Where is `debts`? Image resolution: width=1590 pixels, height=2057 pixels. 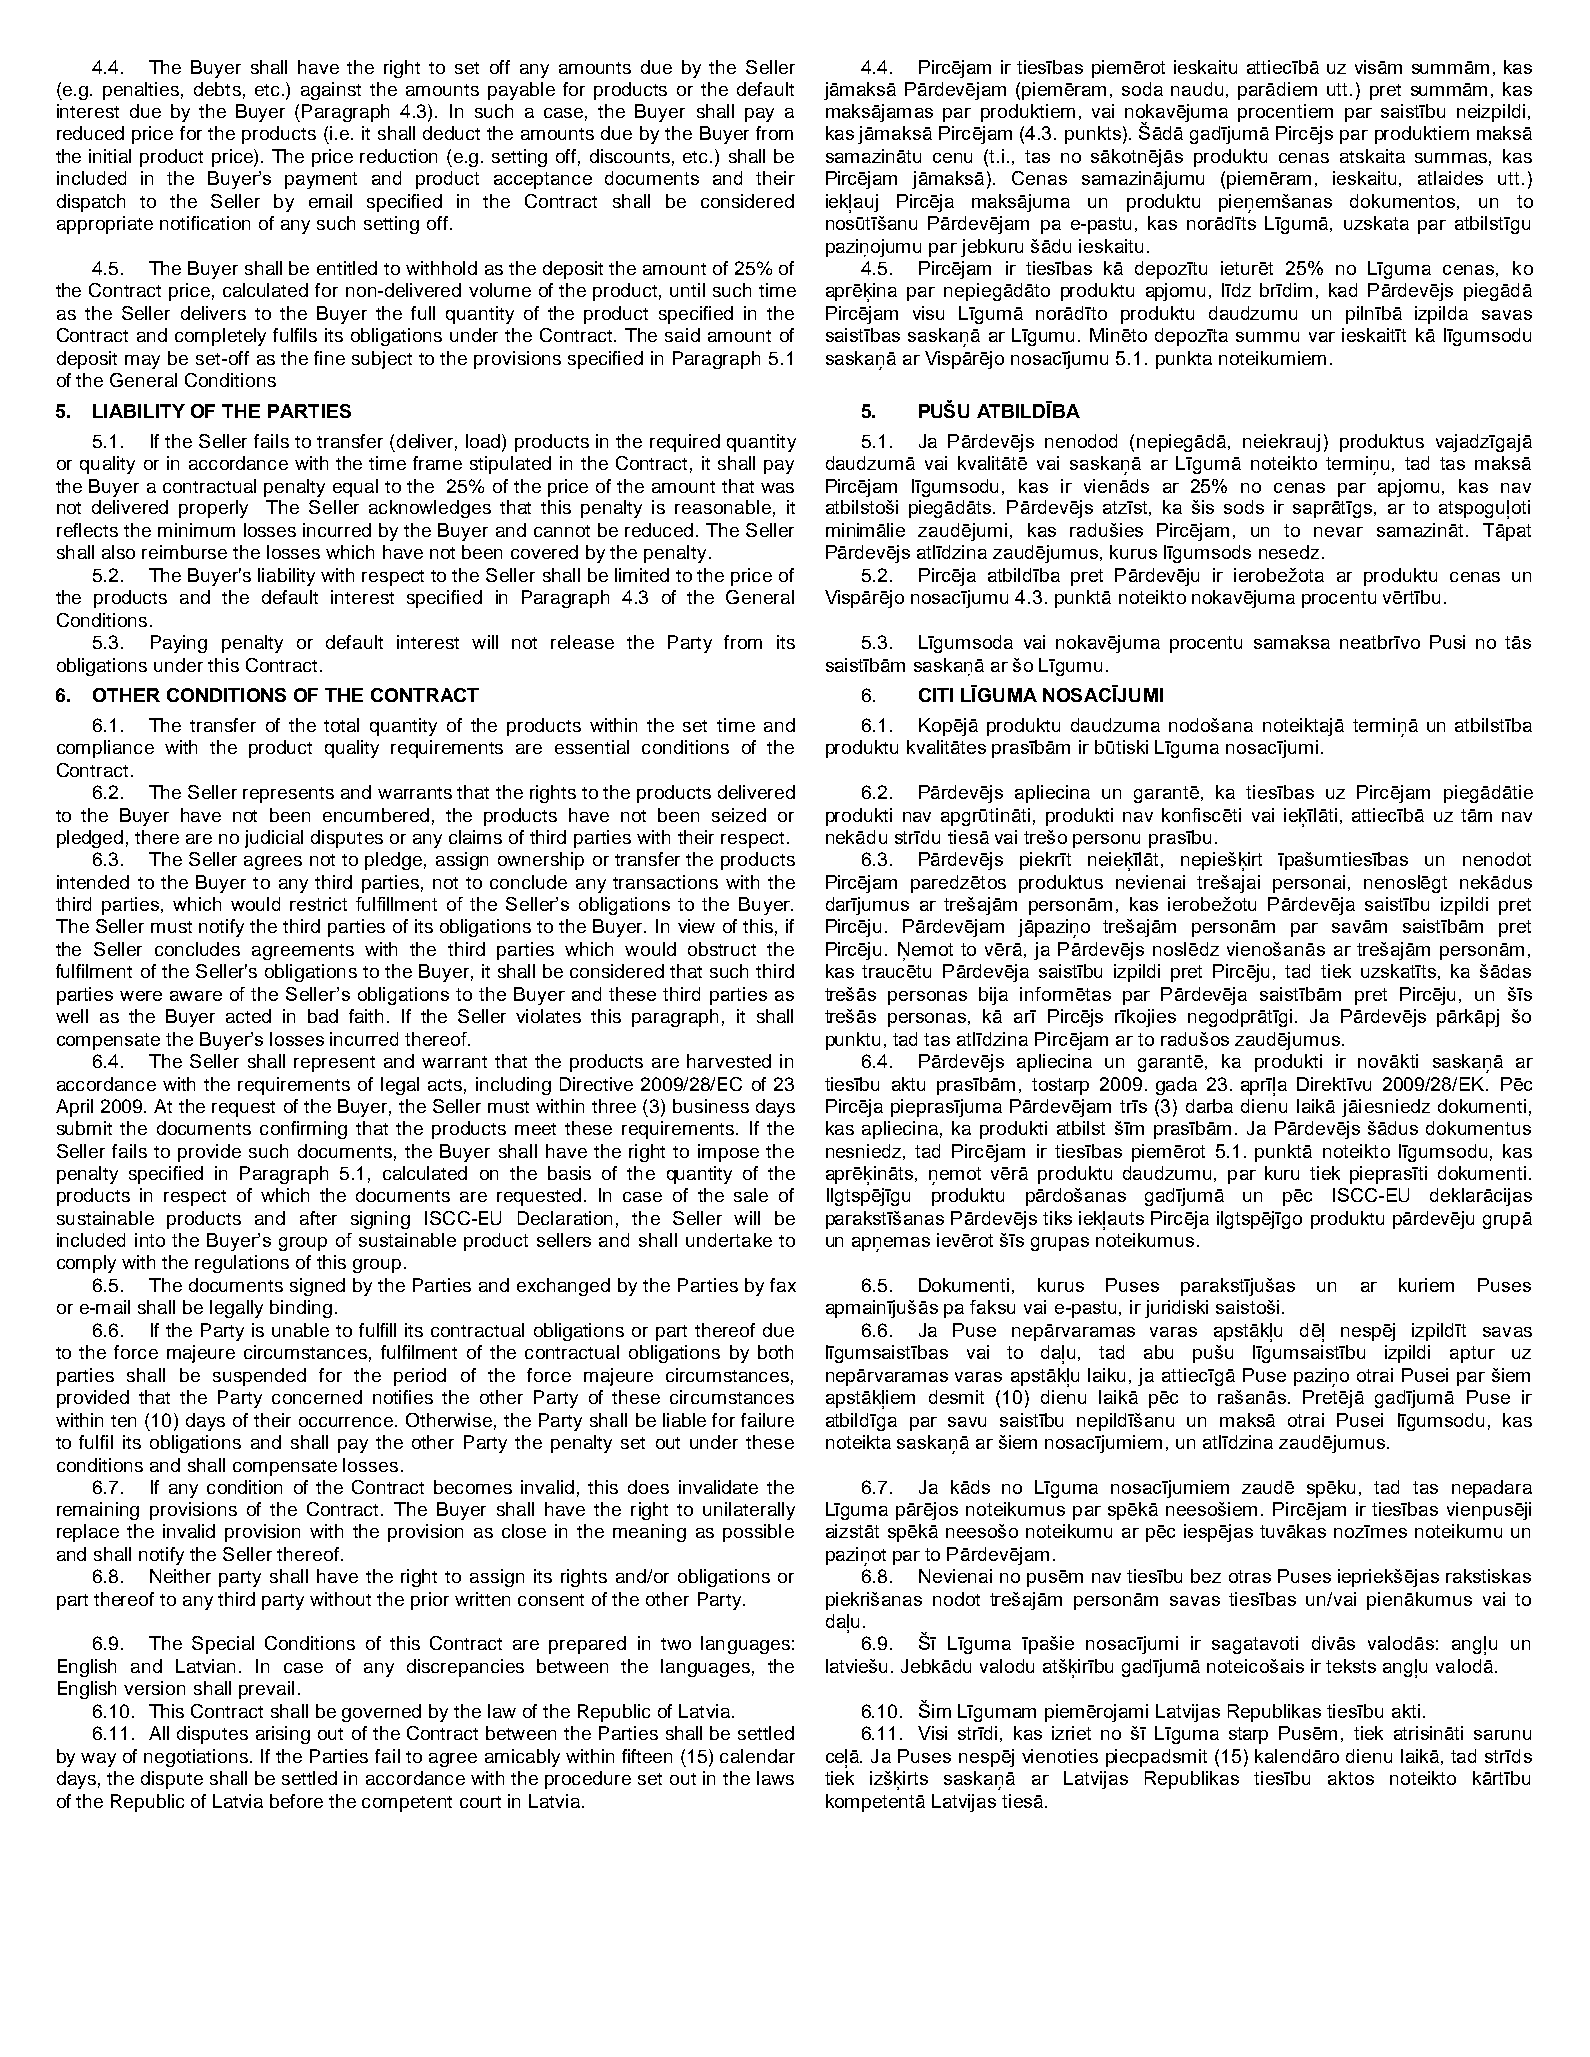 debts is located at coordinates (217, 89).
